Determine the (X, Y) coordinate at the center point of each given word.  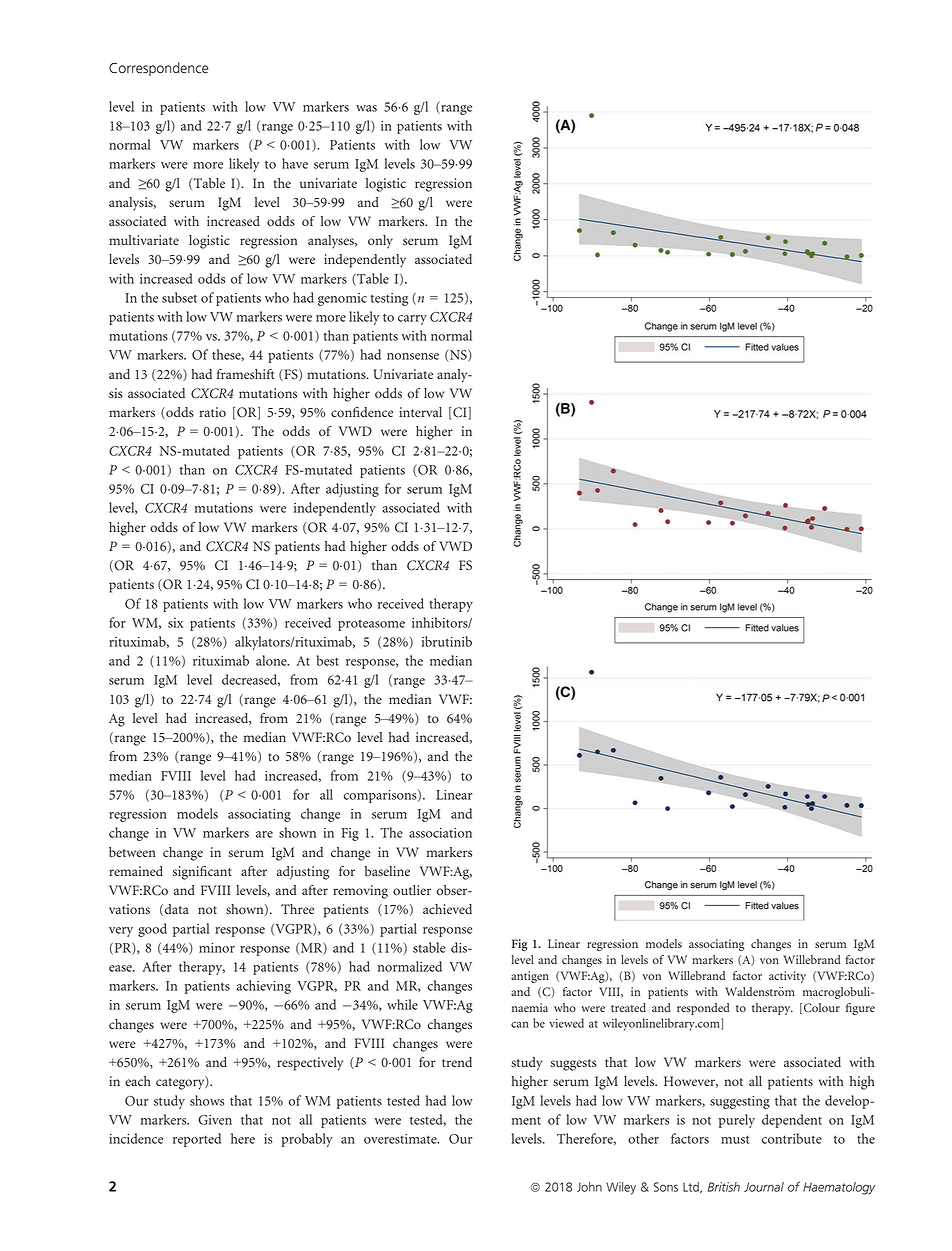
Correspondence (159, 69)
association (440, 833)
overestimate (401, 1139)
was (366, 108)
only (380, 242)
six (175, 623)
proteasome (371, 625)
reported (197, 1140)
